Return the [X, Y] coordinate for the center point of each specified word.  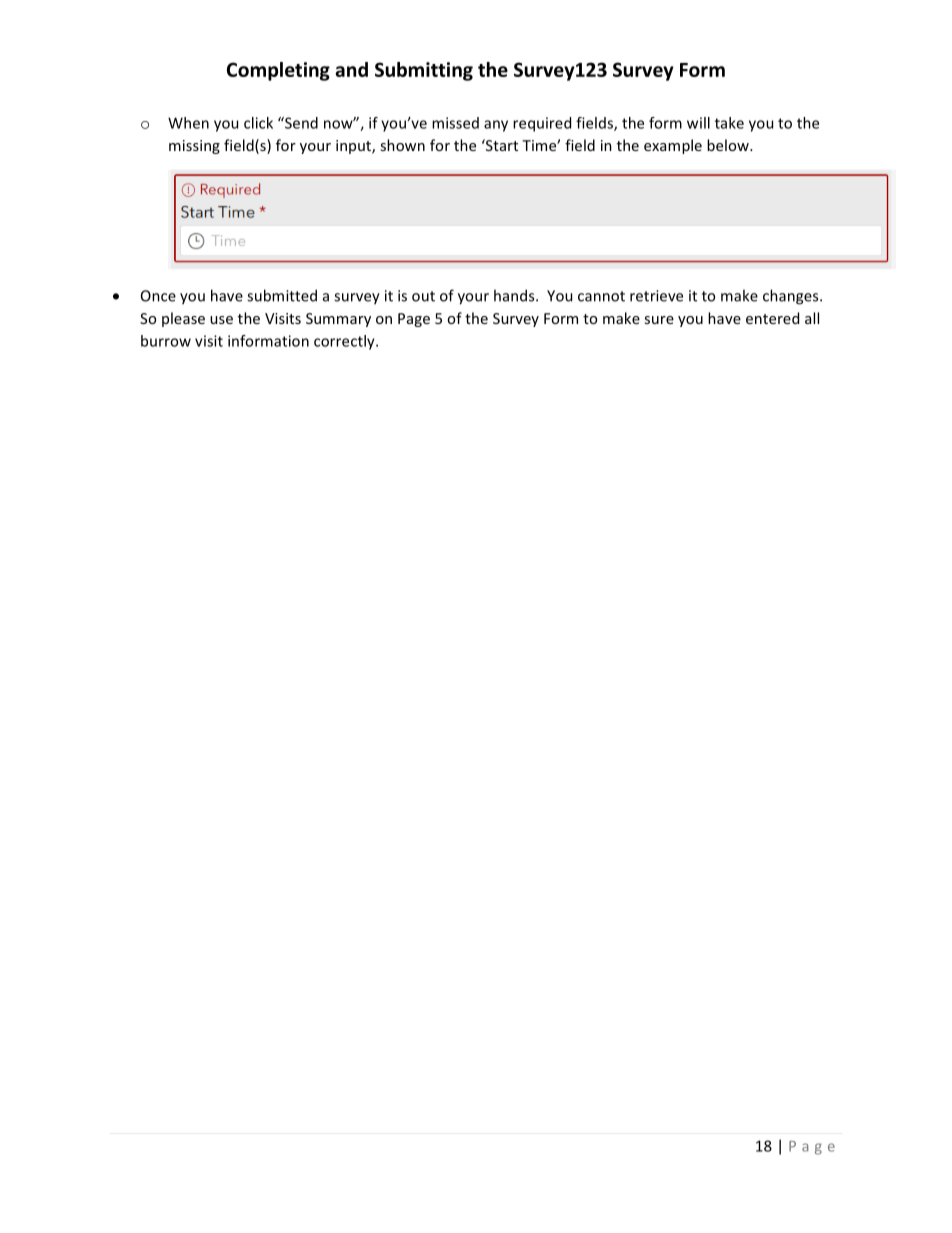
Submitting [424, 71]
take [729, 123]
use [221, 320]
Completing [278, 71]
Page [414, 320]
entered [772, 318]
